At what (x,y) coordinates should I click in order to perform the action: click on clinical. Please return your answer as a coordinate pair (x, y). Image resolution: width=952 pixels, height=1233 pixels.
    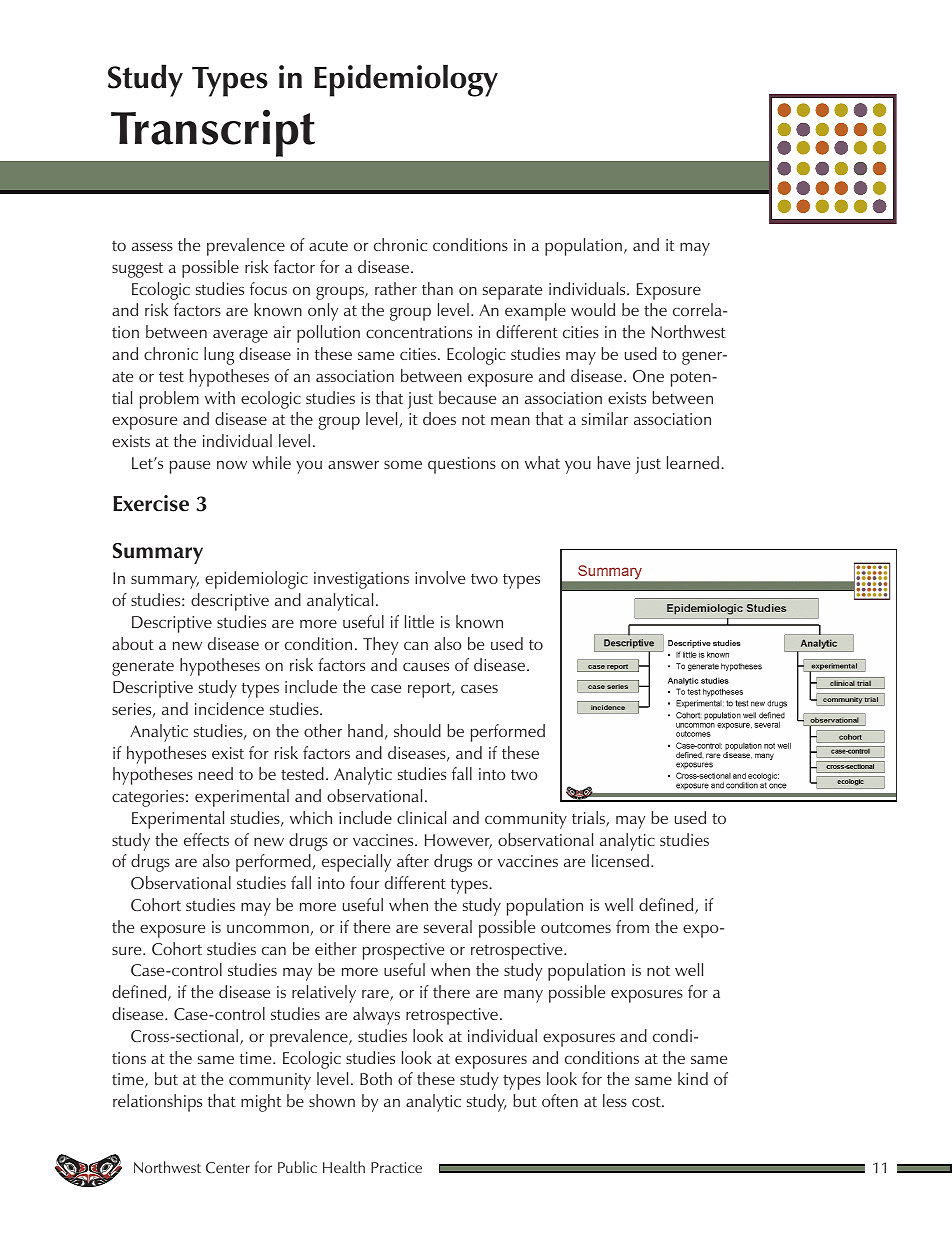
    Looking at the image, I should click on (421, 817).
